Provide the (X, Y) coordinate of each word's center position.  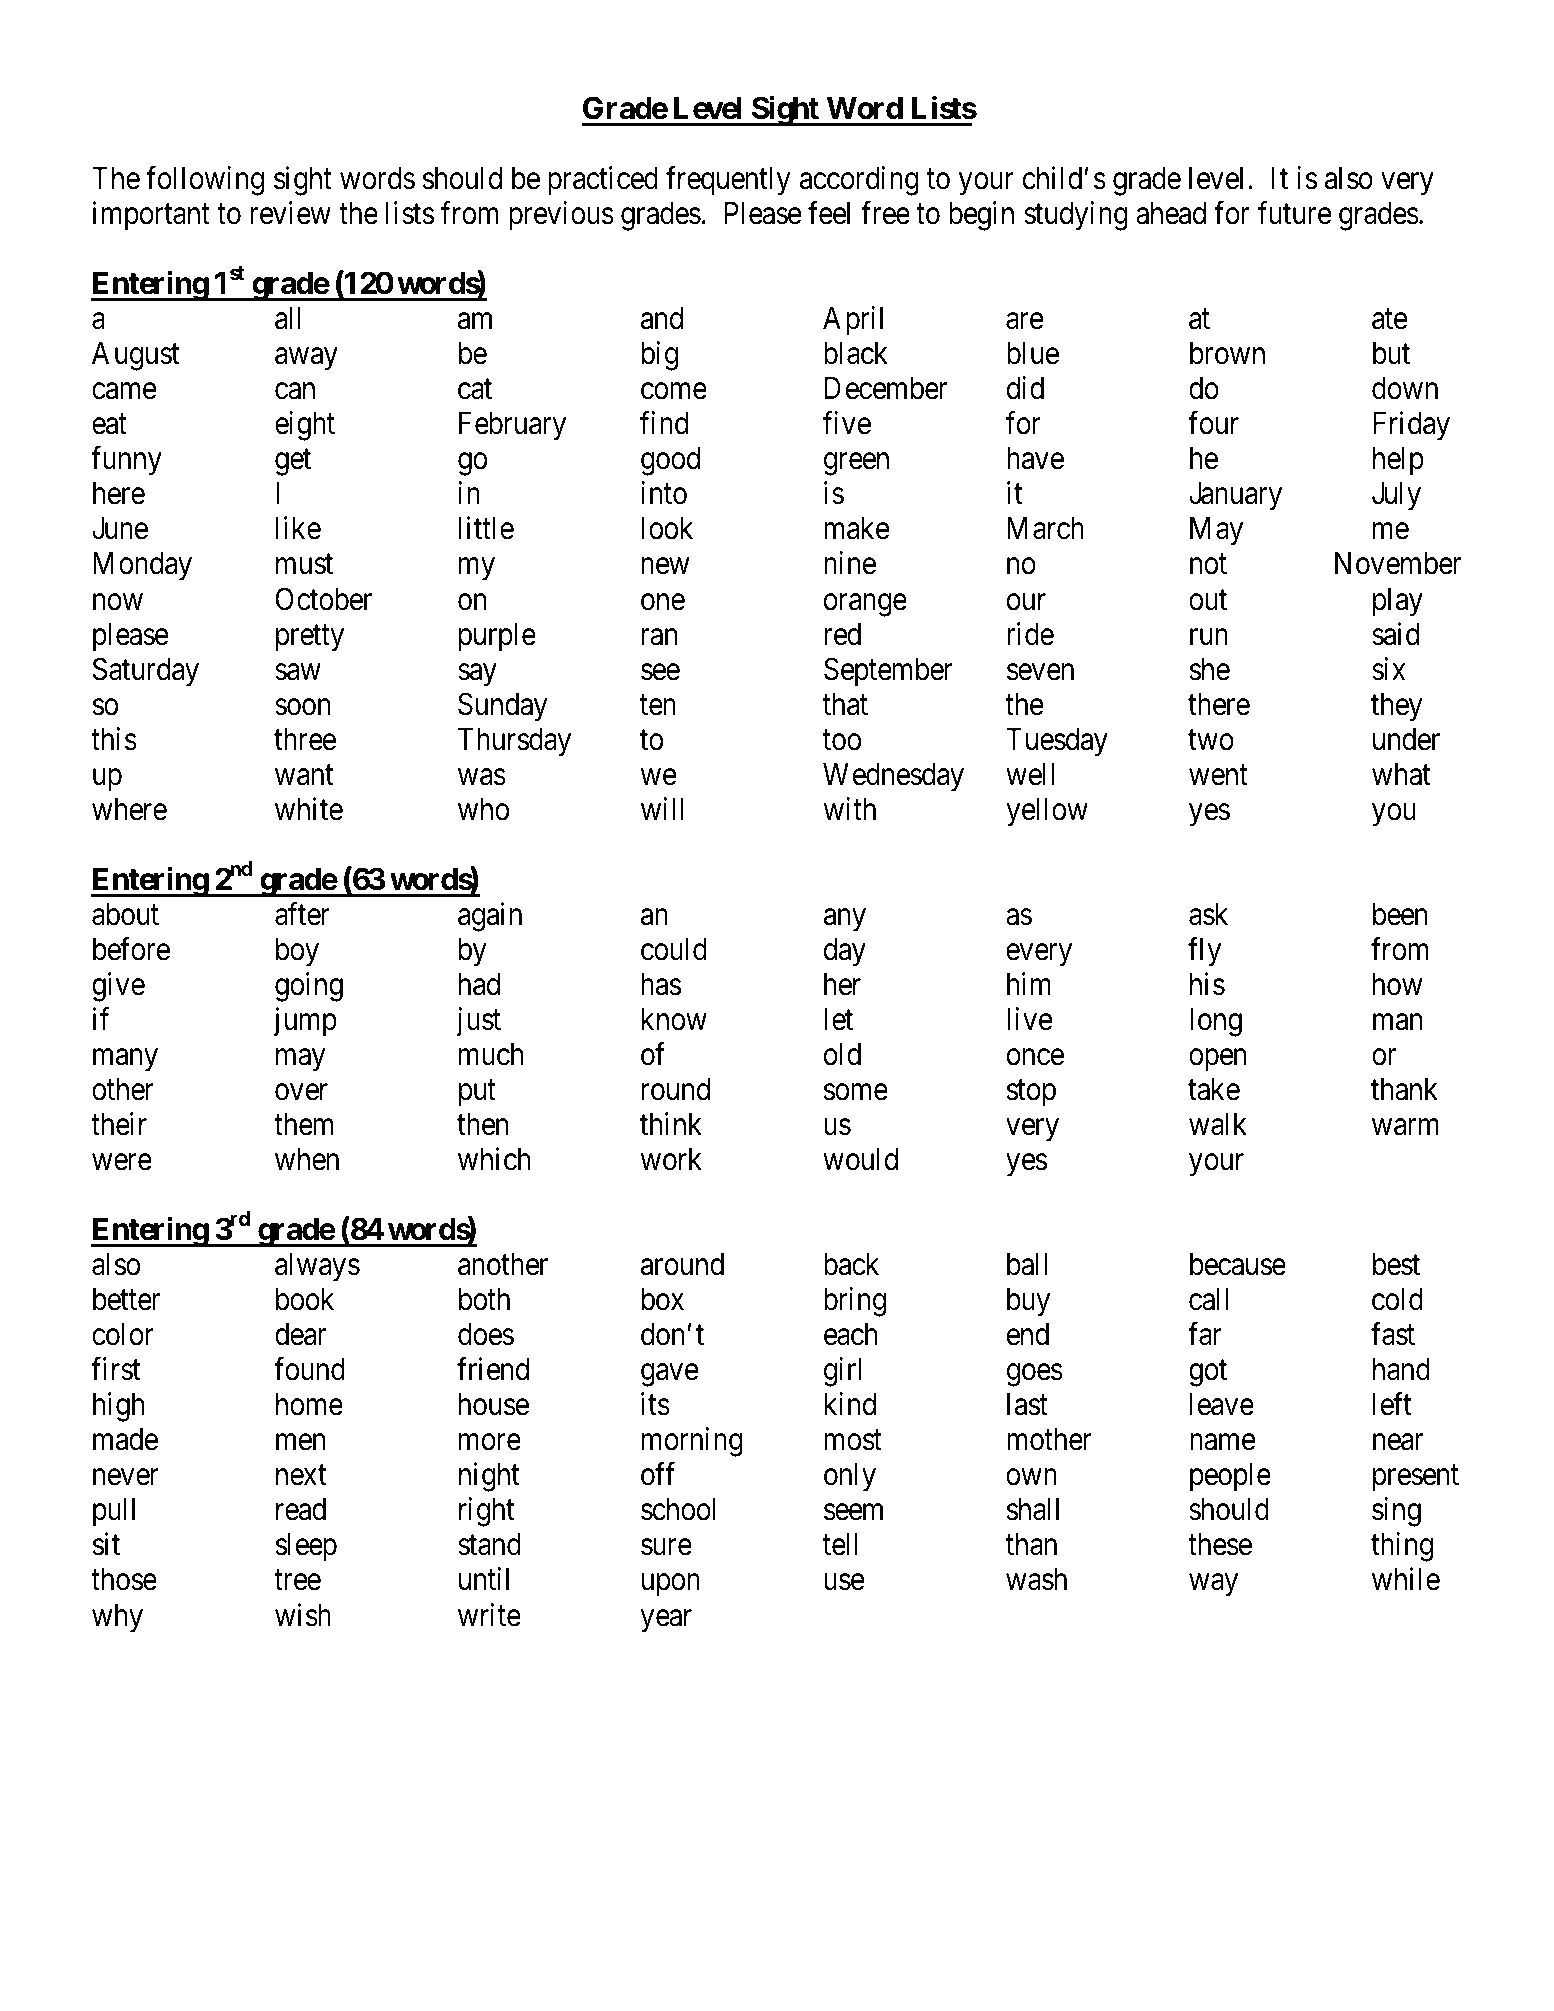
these (1220, 1544)
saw (298, 672)
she (1210, 669)
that (845, 704)
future (1294, 213)
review (290, 213)
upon (671, 1585)
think (671, 1123)
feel (829, 213)
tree (297, 1581)
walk (1218, 1124)
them (303, 1124)
